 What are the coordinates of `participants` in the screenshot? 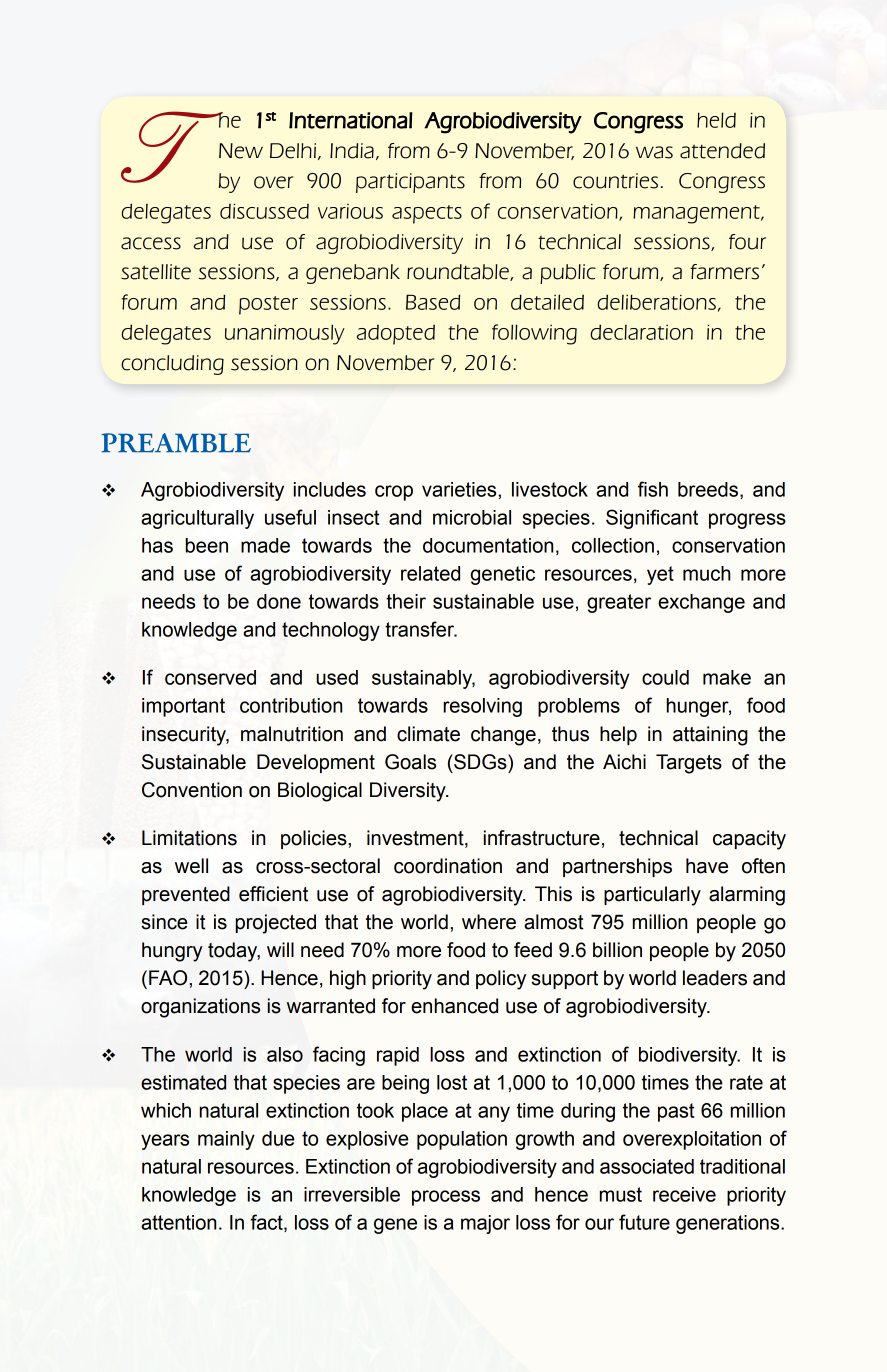 It's located at (410, 183).
